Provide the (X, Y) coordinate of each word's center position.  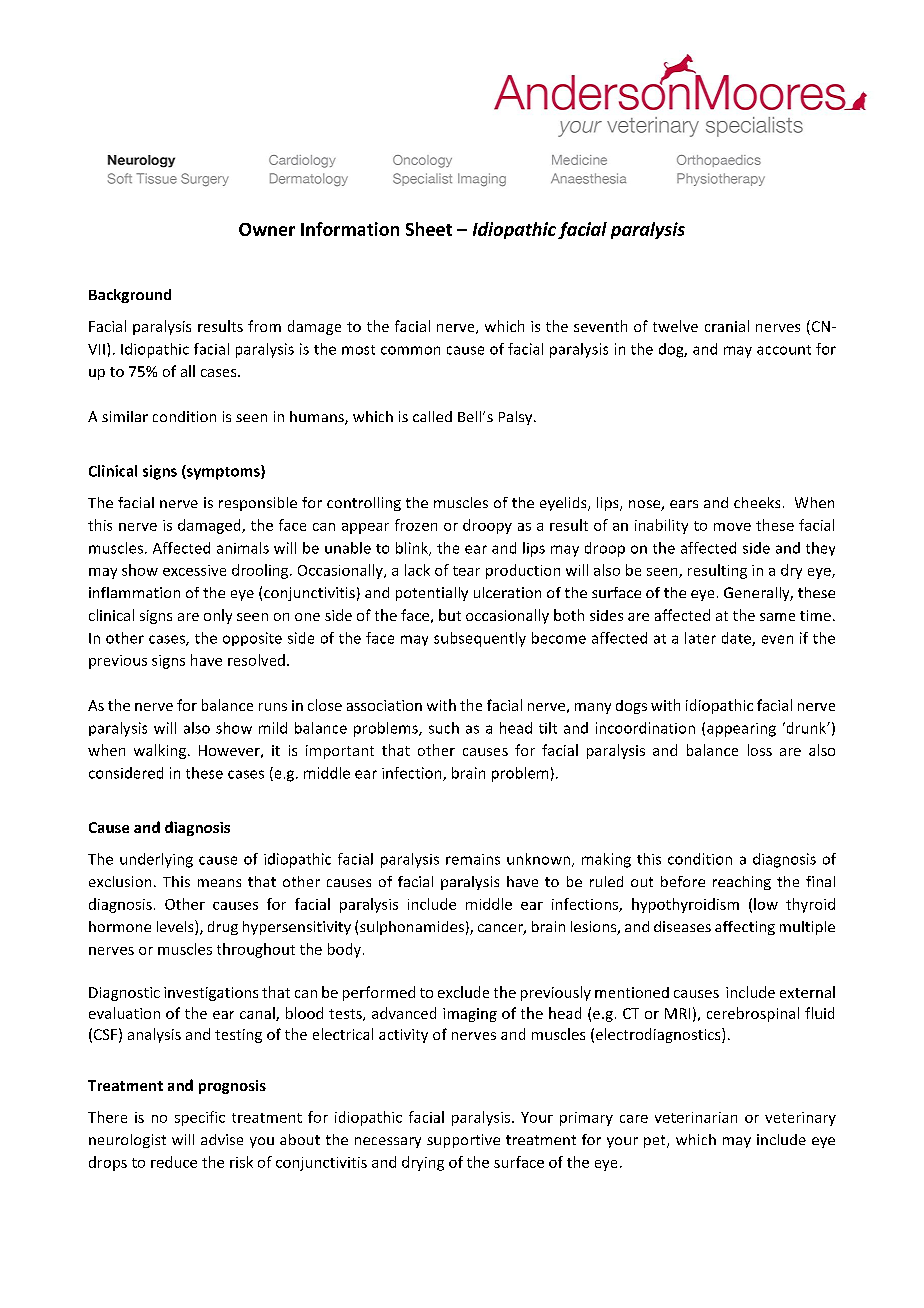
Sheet (429, 229)
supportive (463, 1141)
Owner (267, 229)
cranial (727, 326)
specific (200, 1118)
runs (273, 707)
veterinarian (696, 1117)
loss (760, 750)
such (444, 728)
